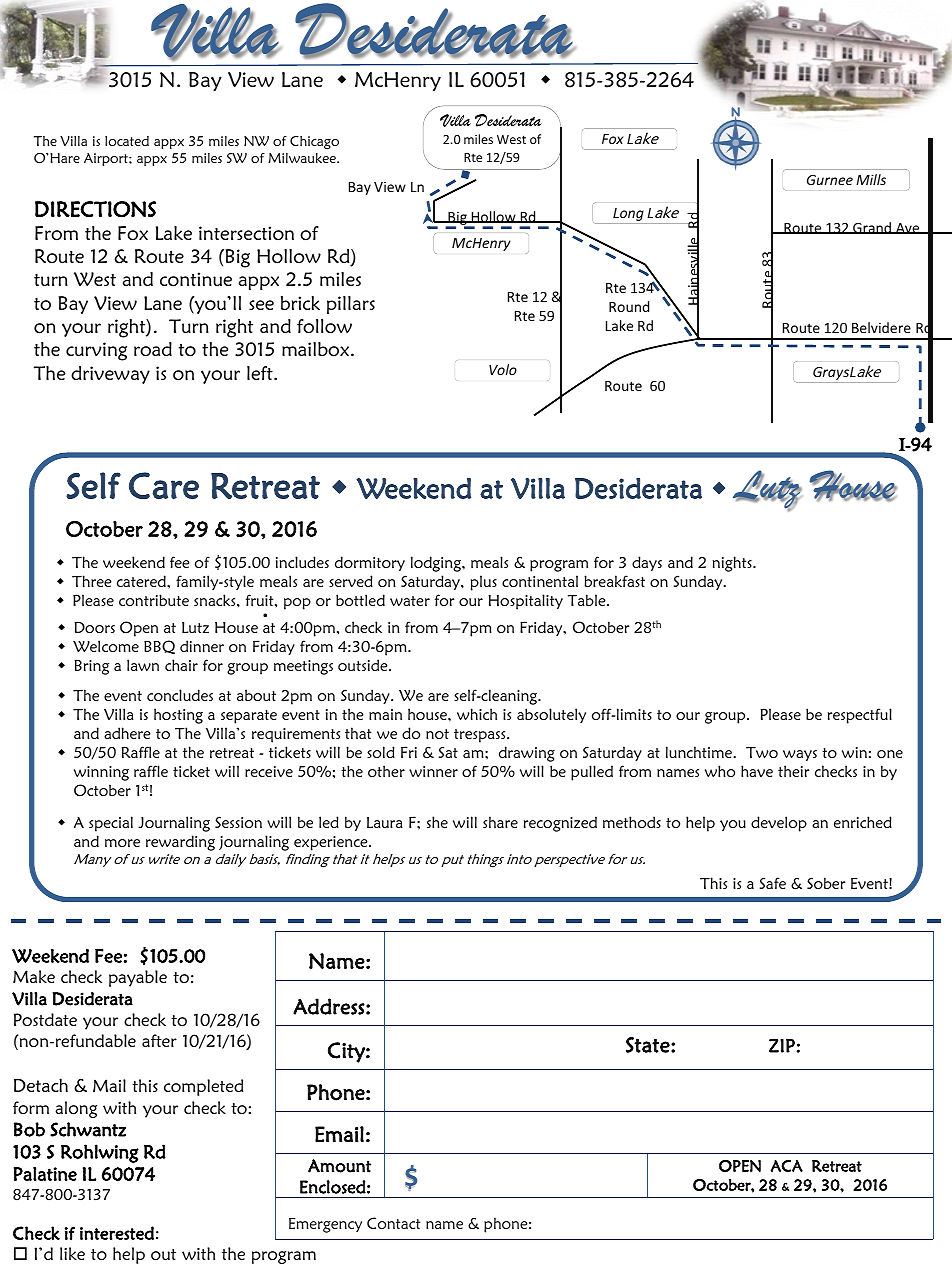 This screenshot has width=952, height=1270. Describe the element at coordinates (164, 485) in the screenshot. I see `Care` at that location.
